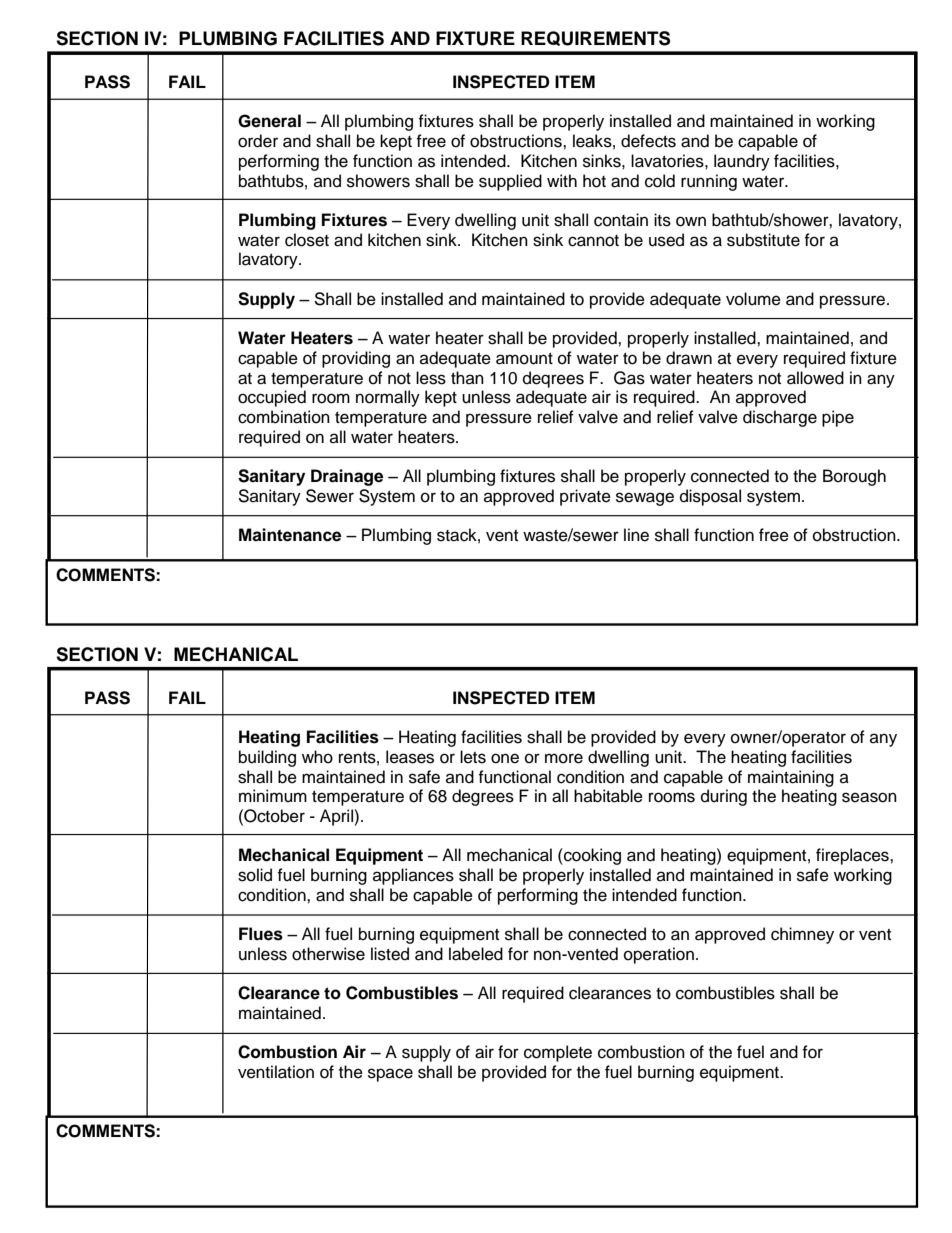 The width and height of the screenshot is (952, 1233). I want to click on Maintenance, so click(290, 535).
